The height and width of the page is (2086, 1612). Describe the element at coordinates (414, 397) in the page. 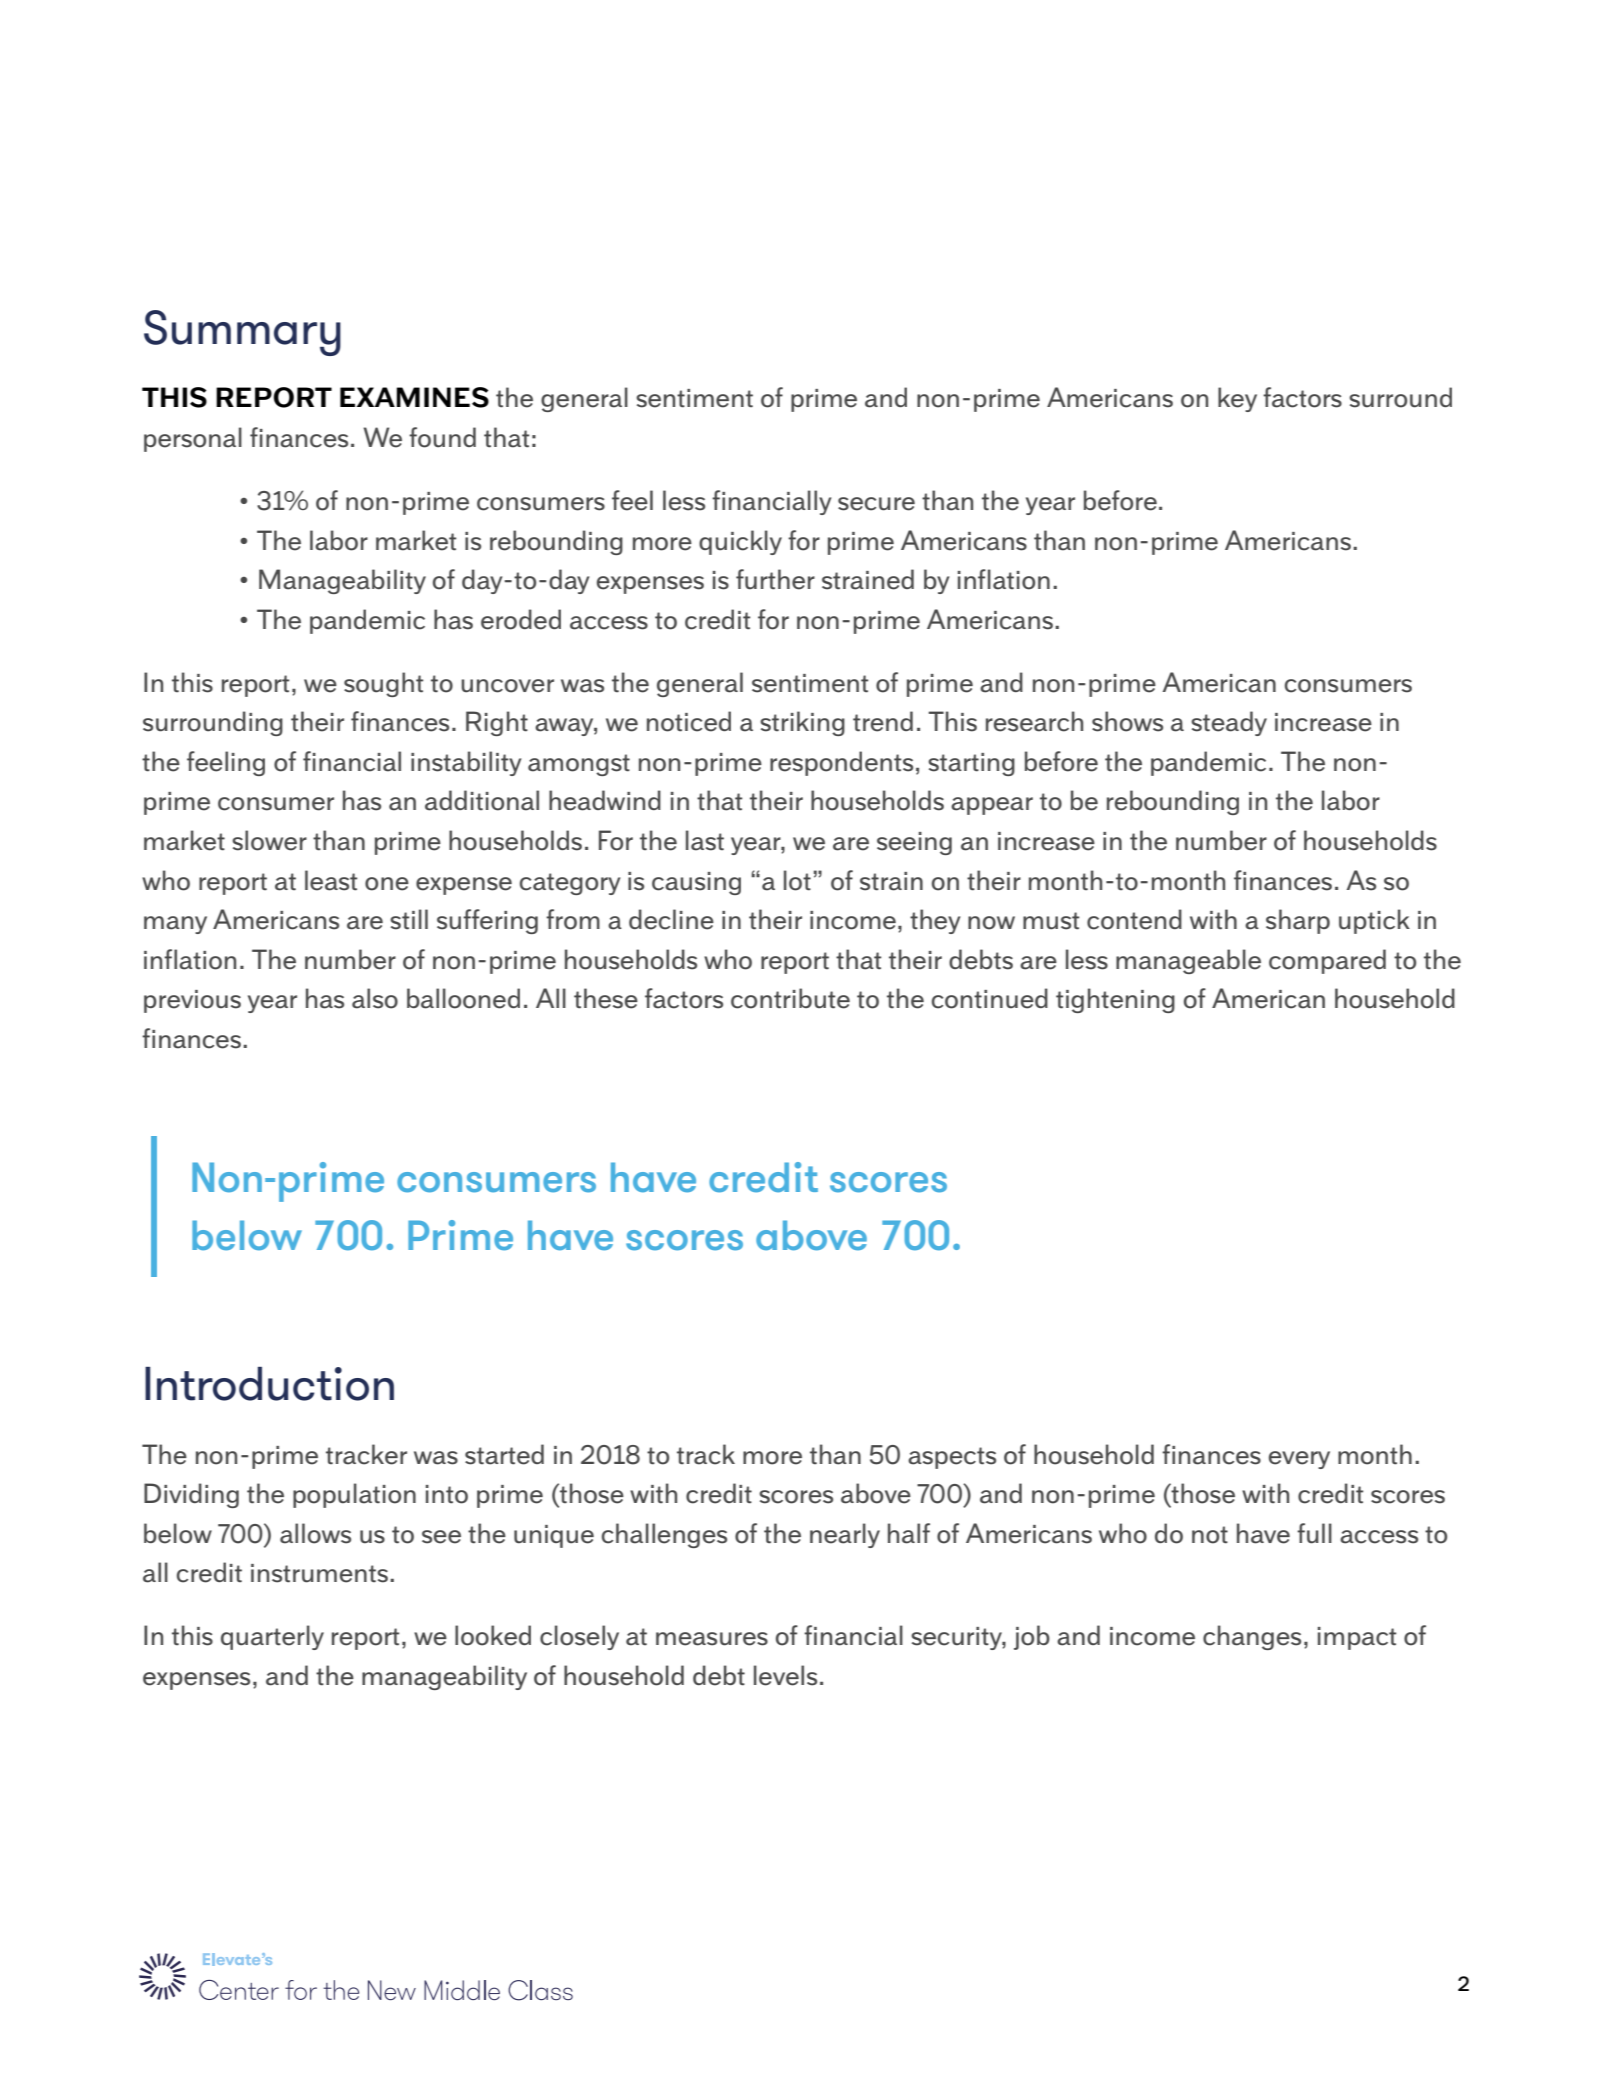

I see `EXAMINES` at that location.
